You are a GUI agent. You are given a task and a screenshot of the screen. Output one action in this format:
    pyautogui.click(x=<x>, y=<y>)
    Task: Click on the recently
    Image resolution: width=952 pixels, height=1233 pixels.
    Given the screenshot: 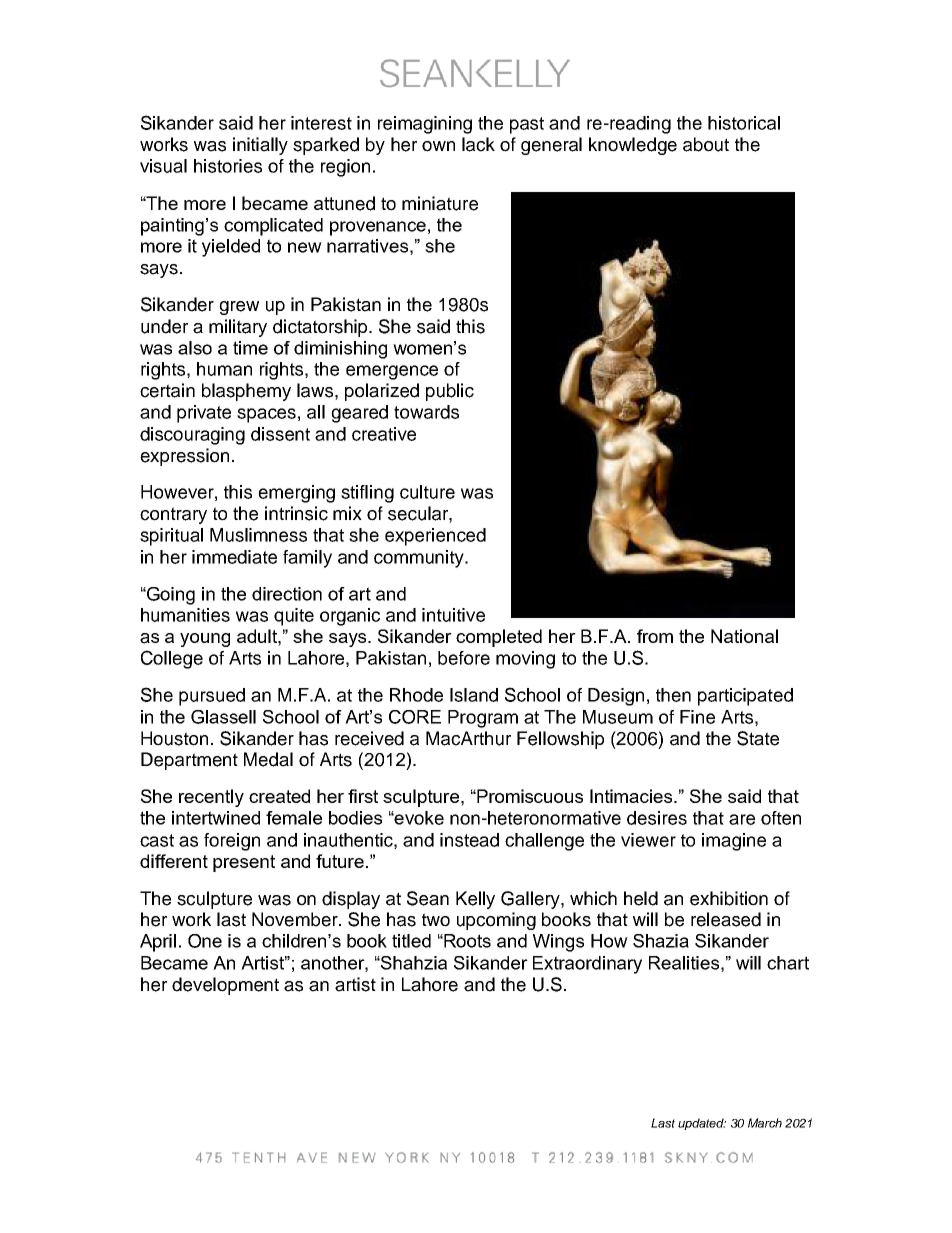 What is the action you would take?
    pyautogui.click(x=211, y=798)
